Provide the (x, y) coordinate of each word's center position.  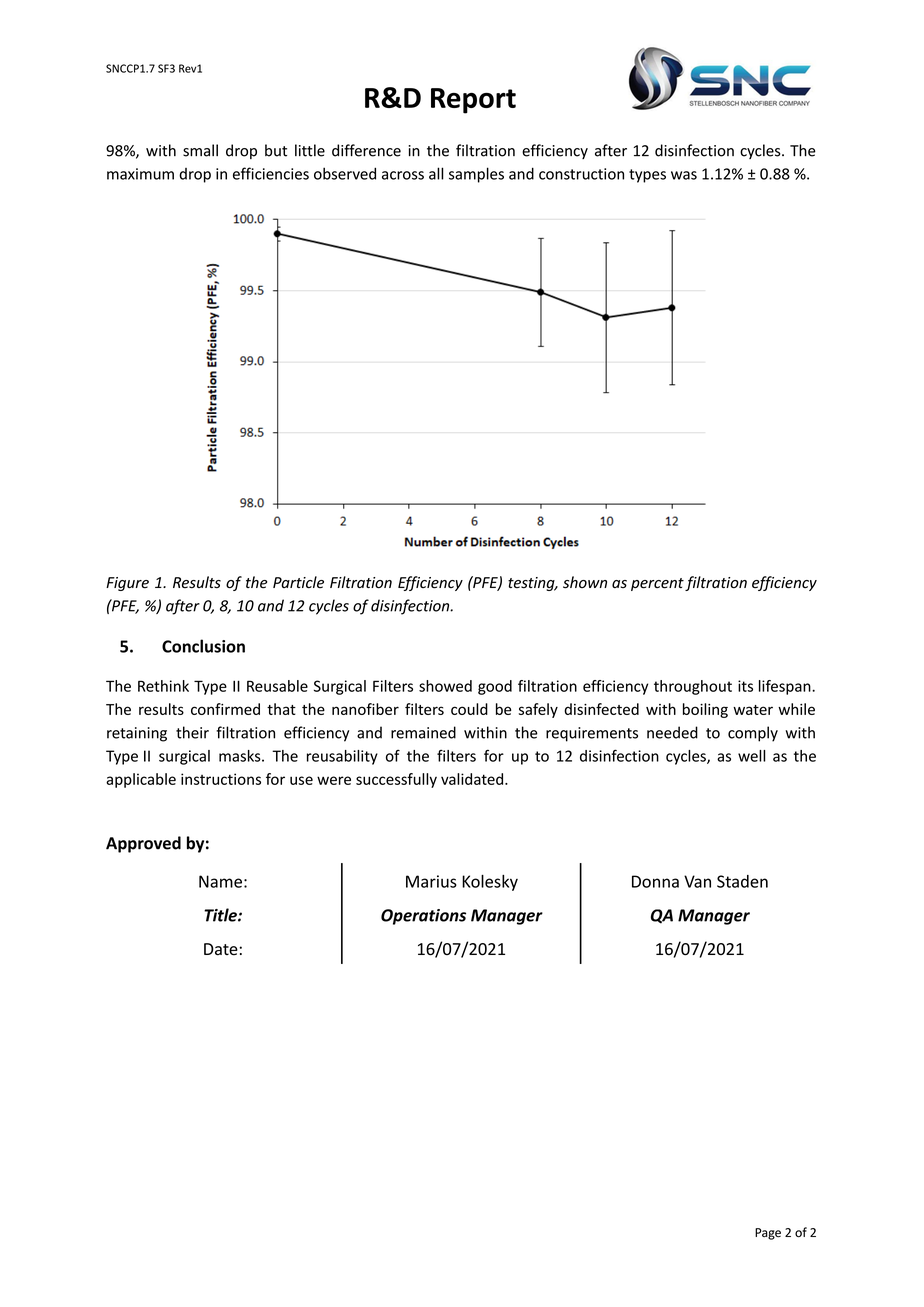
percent (657, 584)
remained (423, 732)
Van (697, 881)
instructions (221, 779)
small (200, 150)
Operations (423, 917)
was (684, 175)
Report (473, 101)
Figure (127, 584)
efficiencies (271, 173)
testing (532, 584)
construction (581, 174)
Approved (143, 844)
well (752, 756)
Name (220, 881)
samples (476, 175)
